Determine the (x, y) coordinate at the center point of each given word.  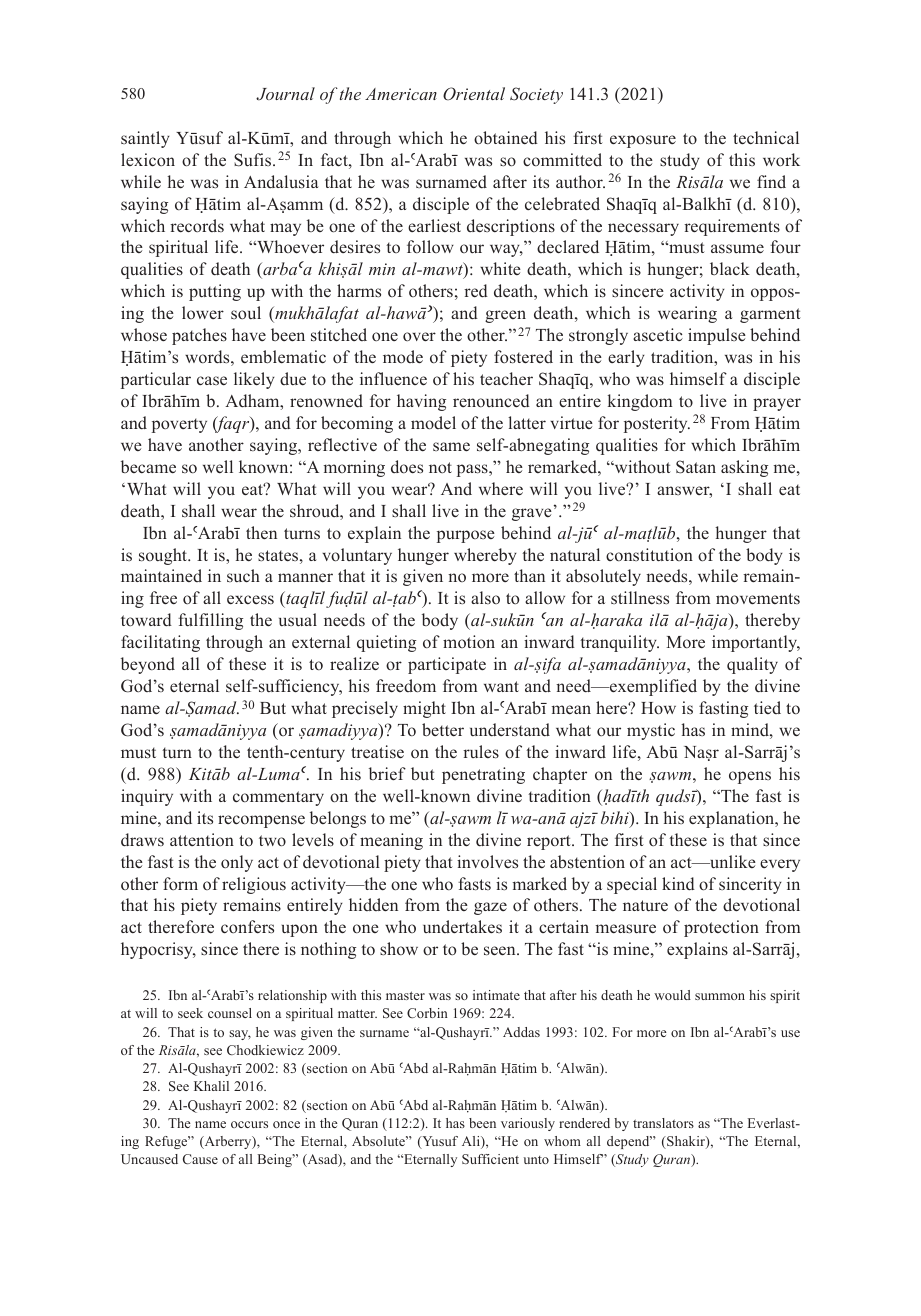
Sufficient (490, 1159)
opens (750, 777)
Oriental (474, 94)
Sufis (254, 160)
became (148, 466)
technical (766, 137)
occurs (249, 1124)
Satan (696, 467)
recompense (261, 821)
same (451, 446)
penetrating (483, 775)
